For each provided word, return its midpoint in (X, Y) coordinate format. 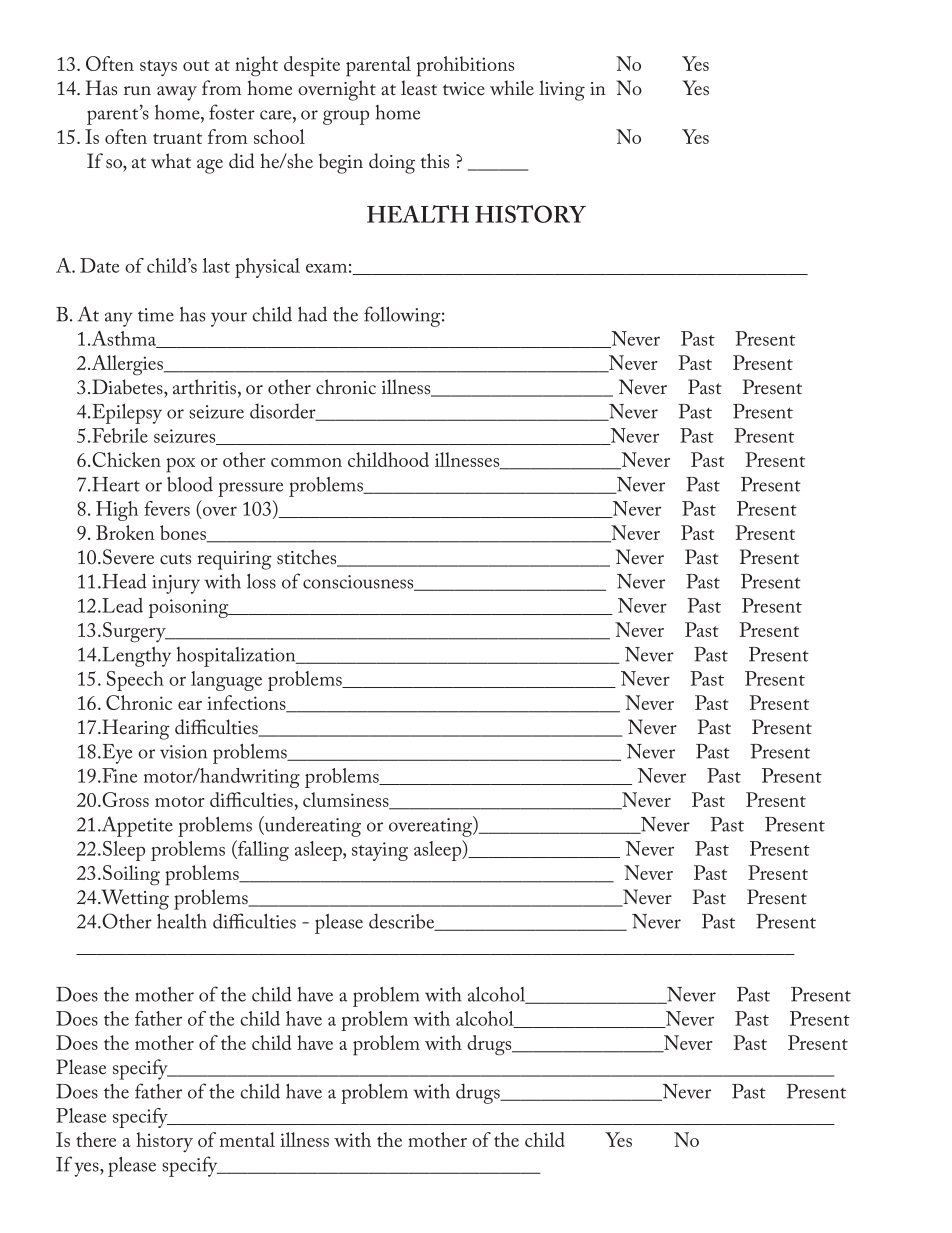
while (512, 87)
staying (380, 851)
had (312, 314)
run (137, 90)
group (346, 117)
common (306, 462)
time (156, 315)
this (434, 160)
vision (183, 752)
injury (176, 584)
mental (247, 1139)
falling (262, 850)
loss (261, 581)
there (96, 1139)
